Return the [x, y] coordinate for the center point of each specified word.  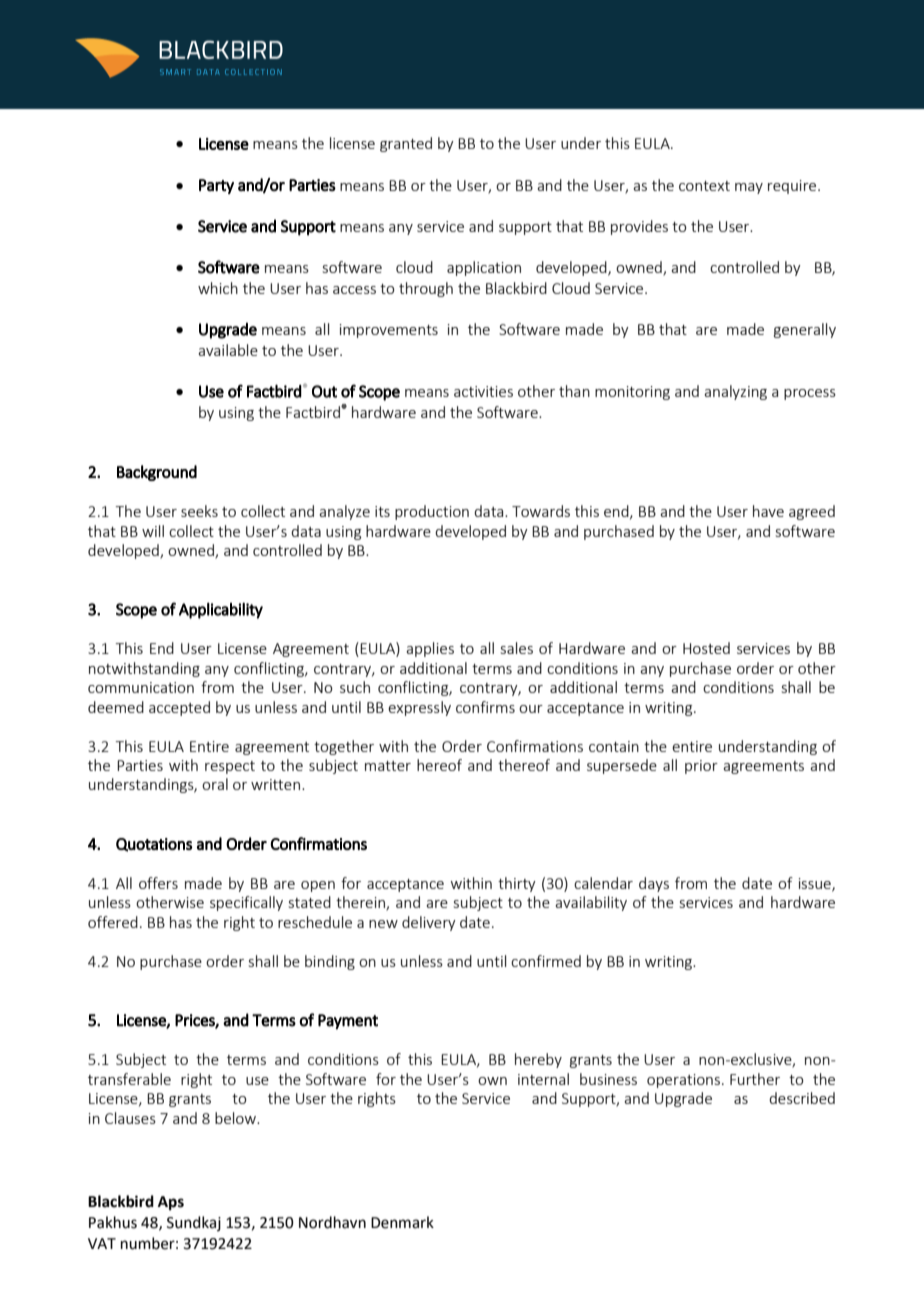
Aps [171, 1203]
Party [216, 186]
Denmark [402, 1222]
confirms [485, 707]
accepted [179, 708]
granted [406, 144]
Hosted [706, 648]
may [749, 188]
